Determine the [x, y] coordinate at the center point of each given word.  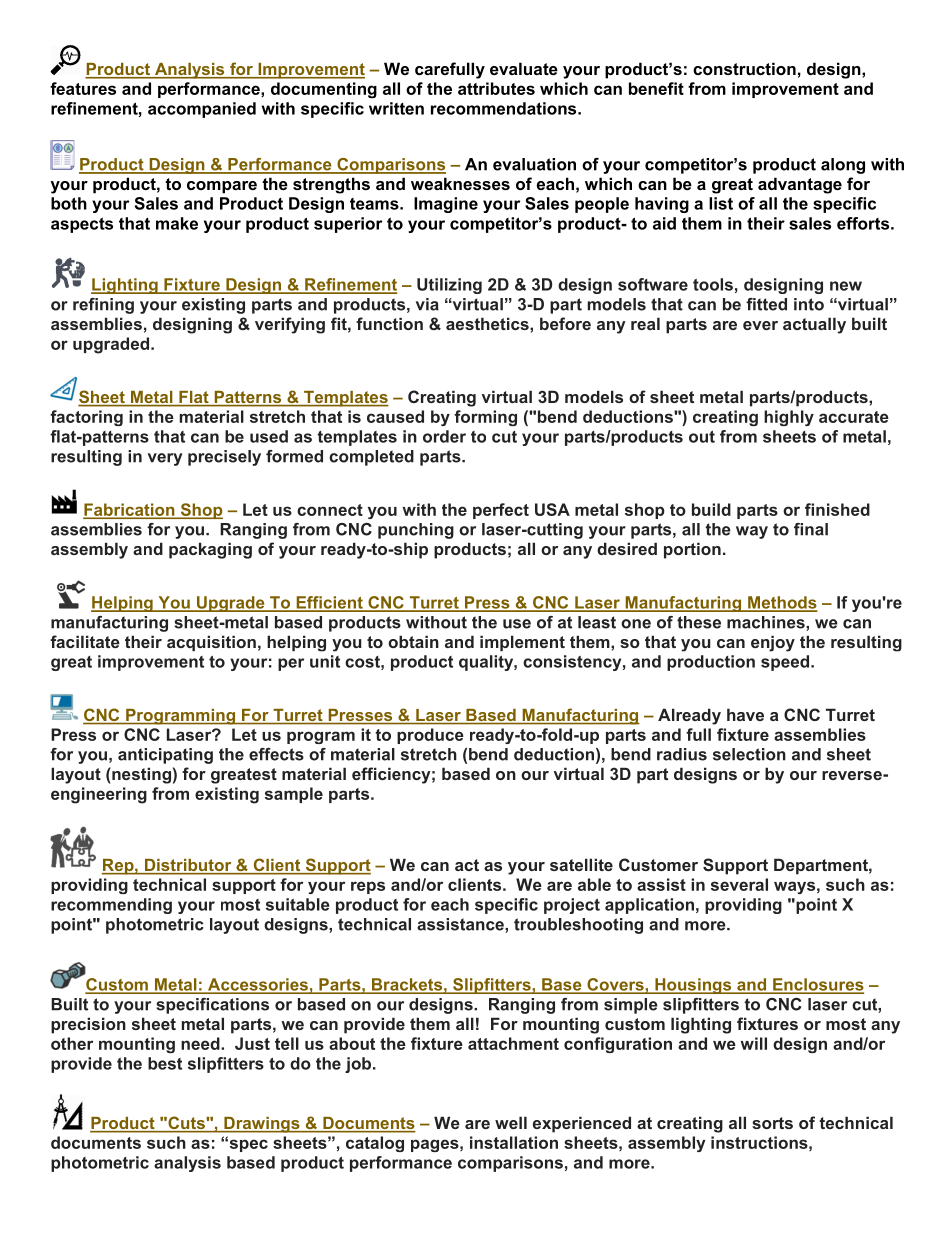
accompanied [202, 110]
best [165, 1063]
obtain [413, 641]
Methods [781, 603]
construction [744, 68]
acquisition [211, 643]
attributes [496, 88]
